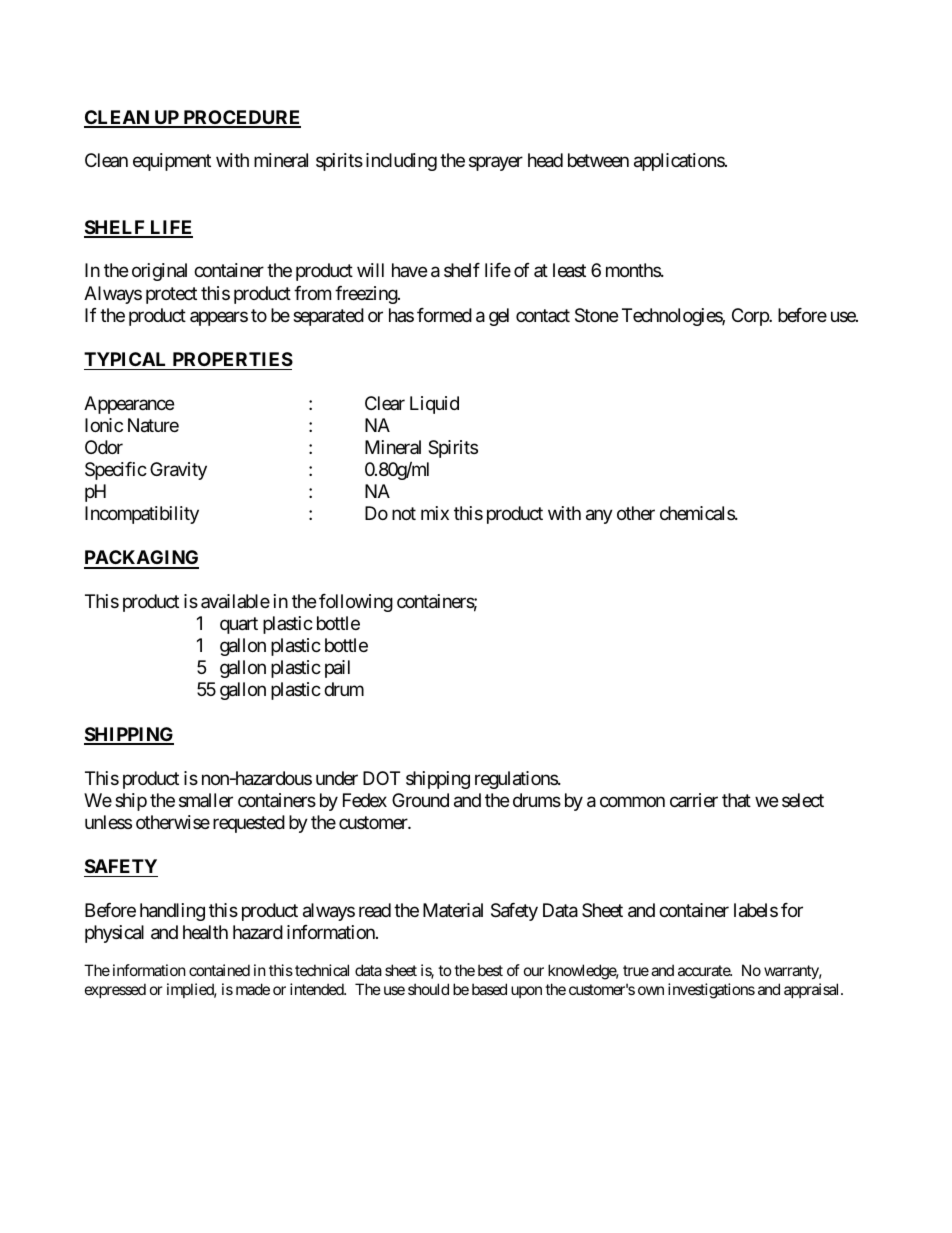 Image resolution: width=952 pixels, height=1233 pixels. Describe the element at coordinates (496, 164) in the screenshot. I see `sprayer` at that location.
